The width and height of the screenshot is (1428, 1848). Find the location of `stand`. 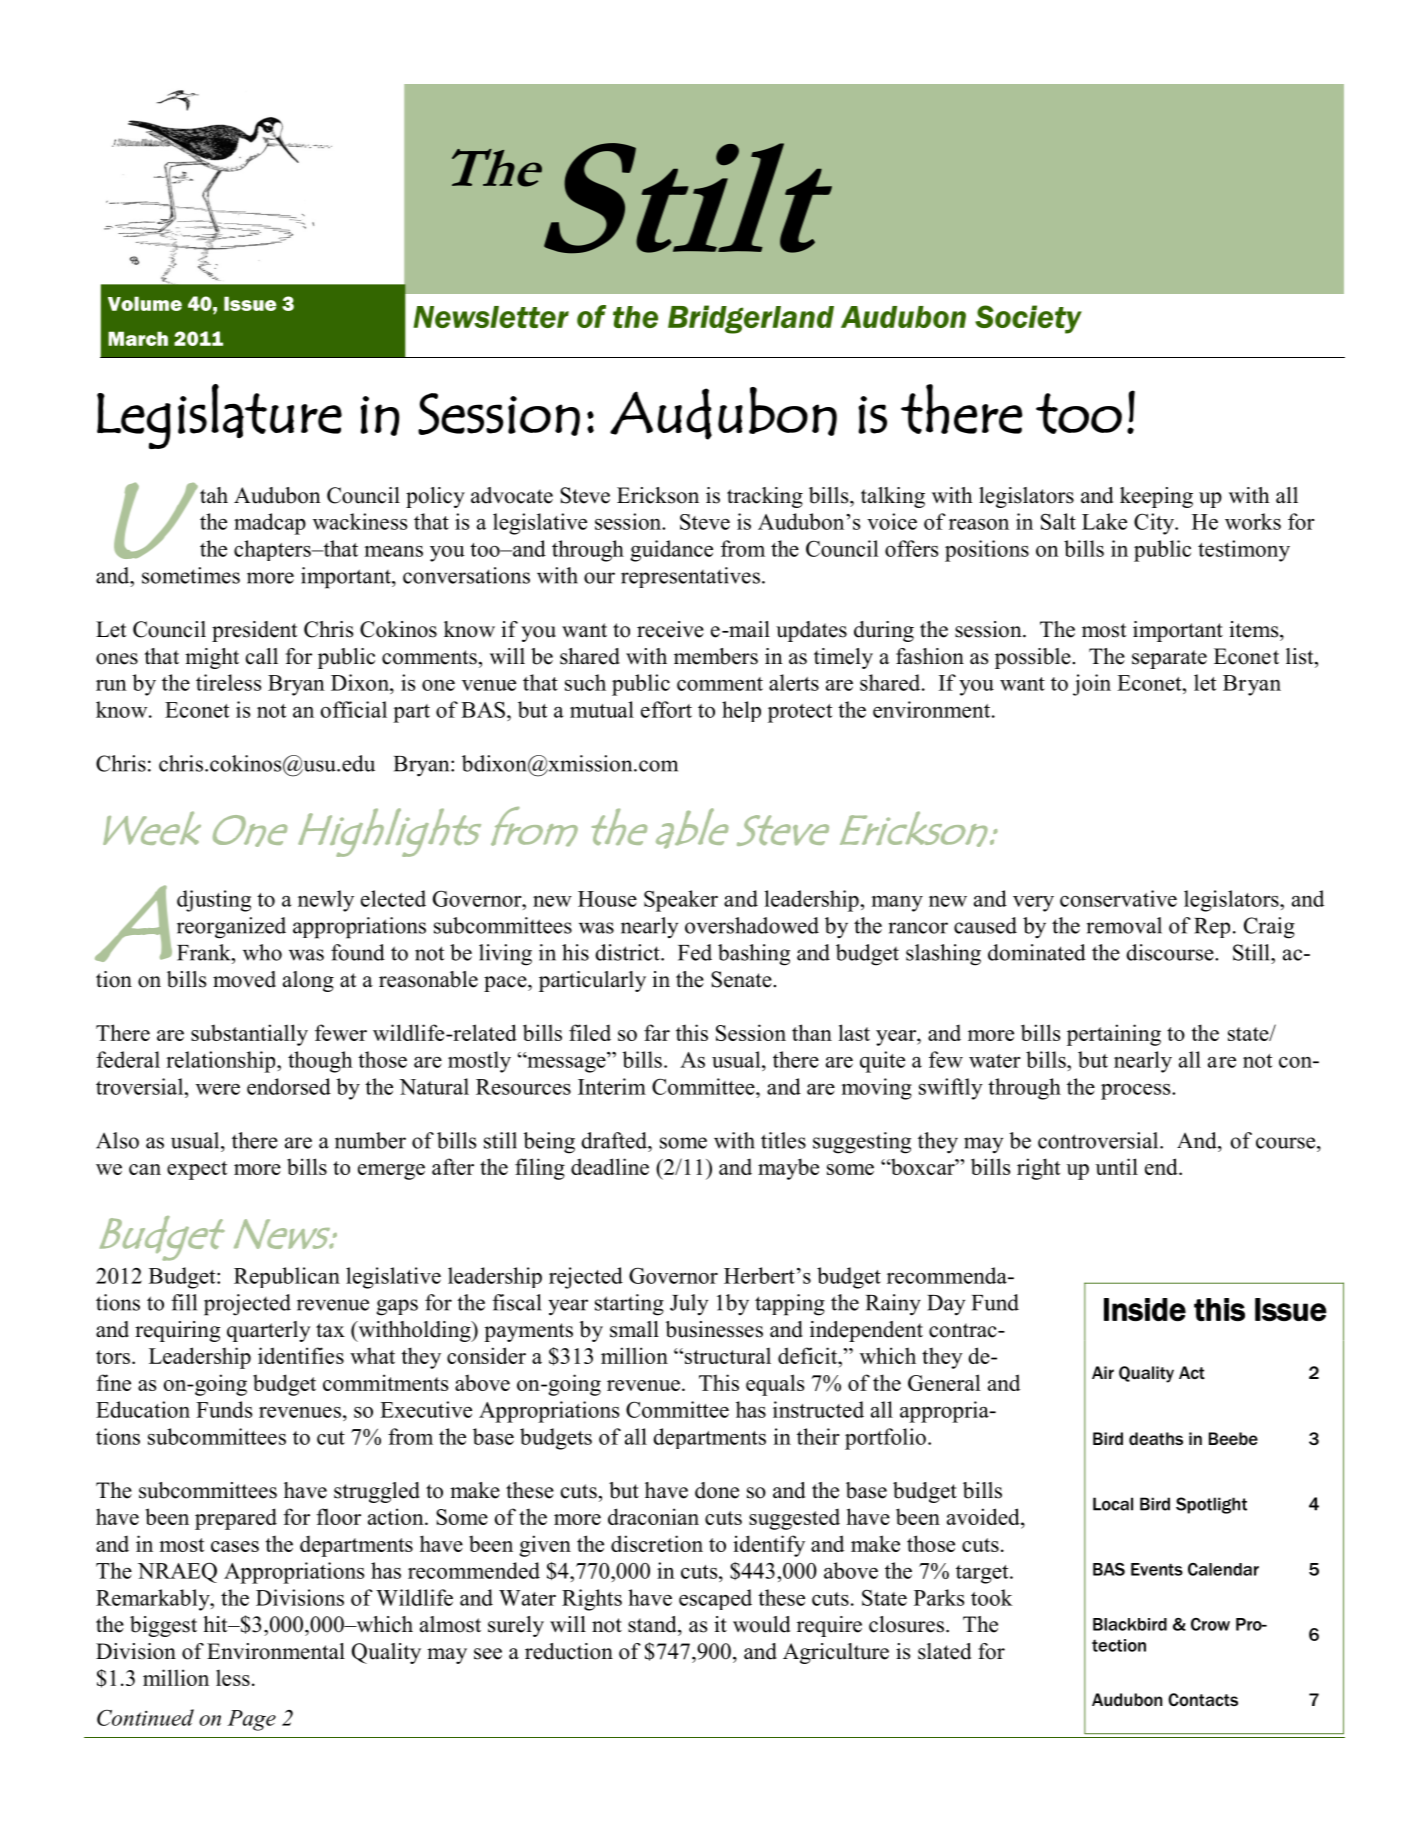

stand is located at coordinates (653, 1624).
